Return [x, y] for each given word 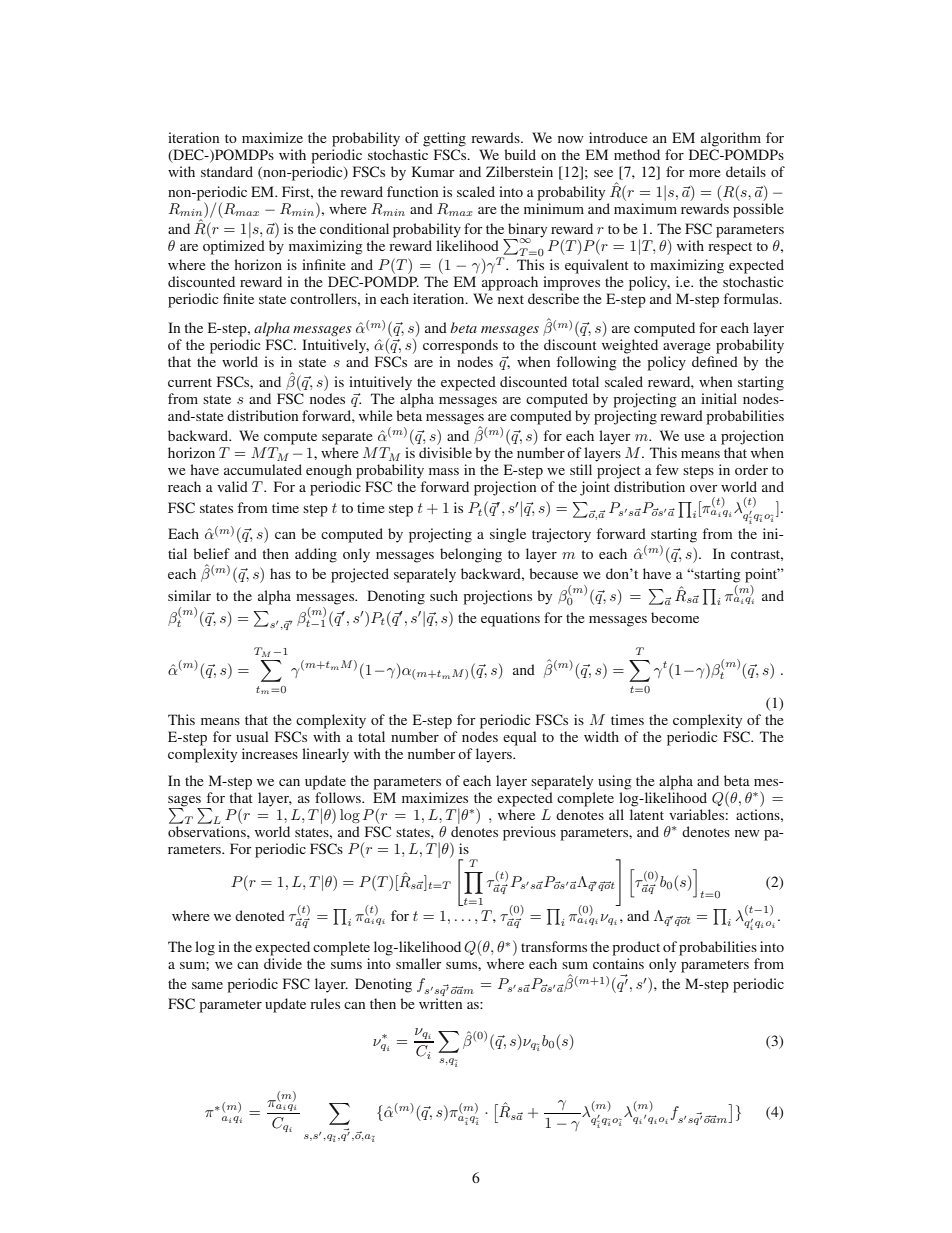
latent [647, 814]
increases [270, 753]
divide [283, 963]
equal [520, 738]
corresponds [460, 346]
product [636, 948]
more [704, 173]
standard [227, 171]
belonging [471, 555]
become [675, 617]
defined [715, 361]
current [190, 382]
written [440, 1003]
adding [316, 555]
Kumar [433, 171]
